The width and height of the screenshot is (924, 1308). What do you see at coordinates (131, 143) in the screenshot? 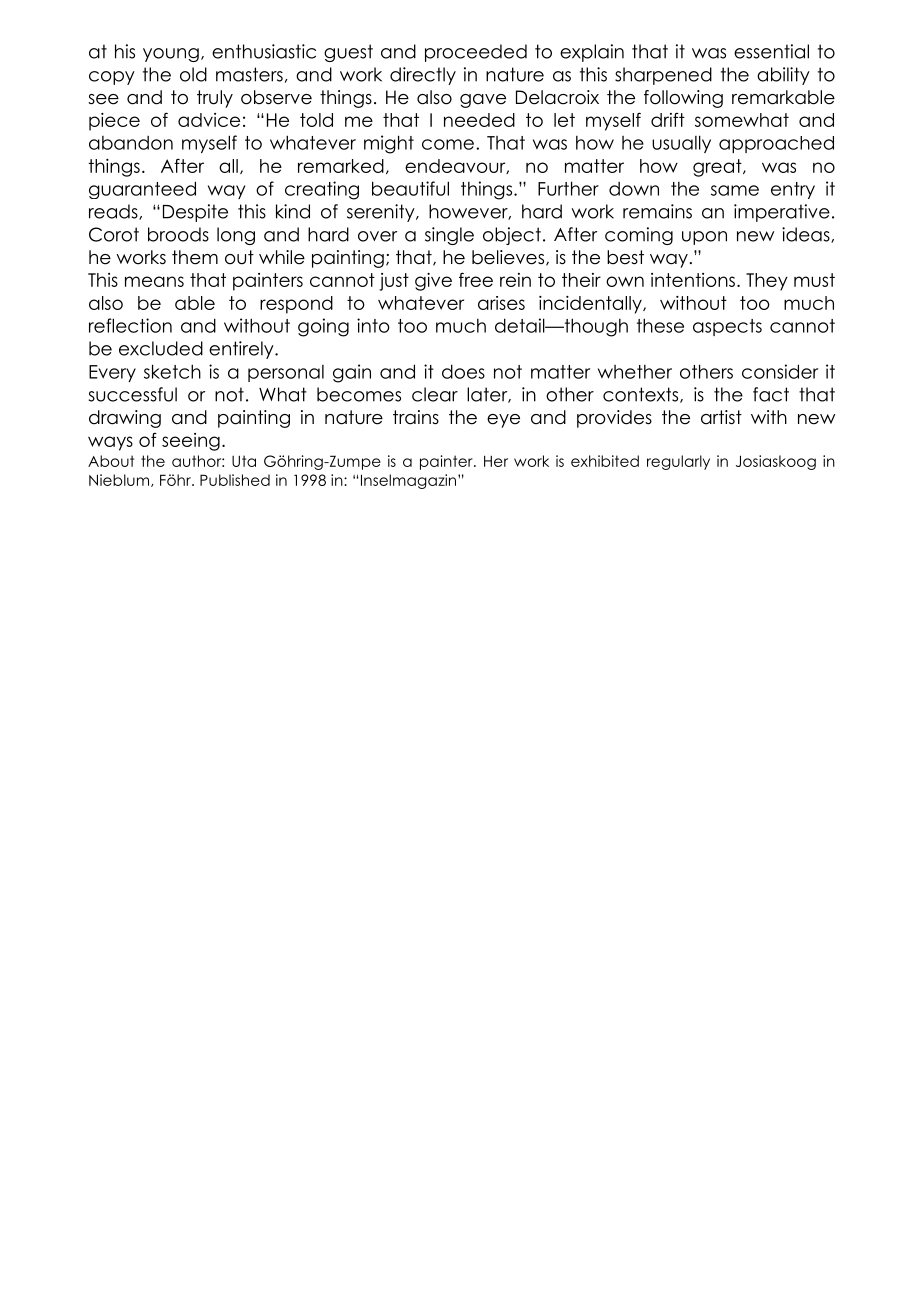
I see `abandon` at bounding box center [131, 143].
